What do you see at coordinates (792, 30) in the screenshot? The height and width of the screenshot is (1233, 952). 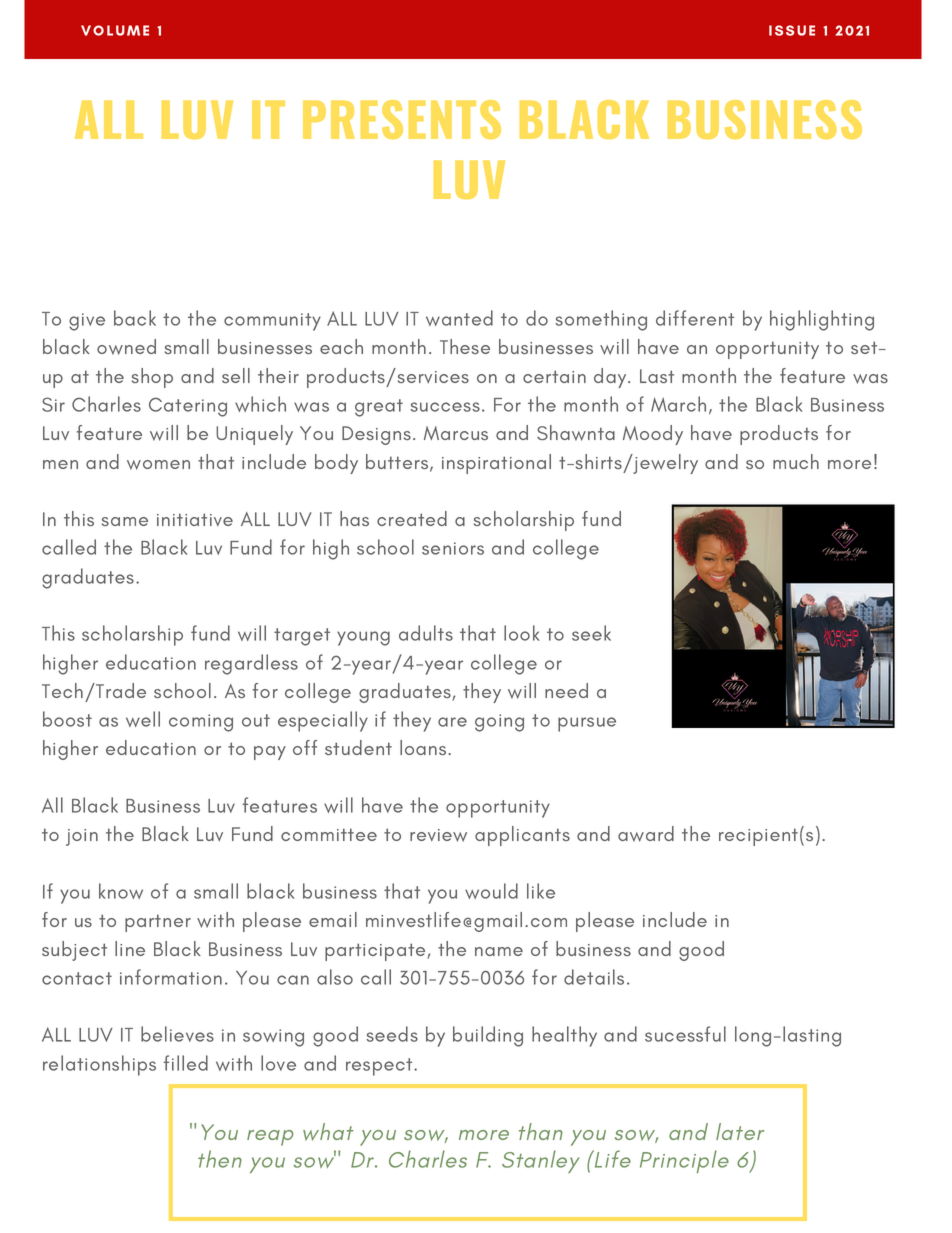 I see `ISSUE` at bounding box center [792, 30].
